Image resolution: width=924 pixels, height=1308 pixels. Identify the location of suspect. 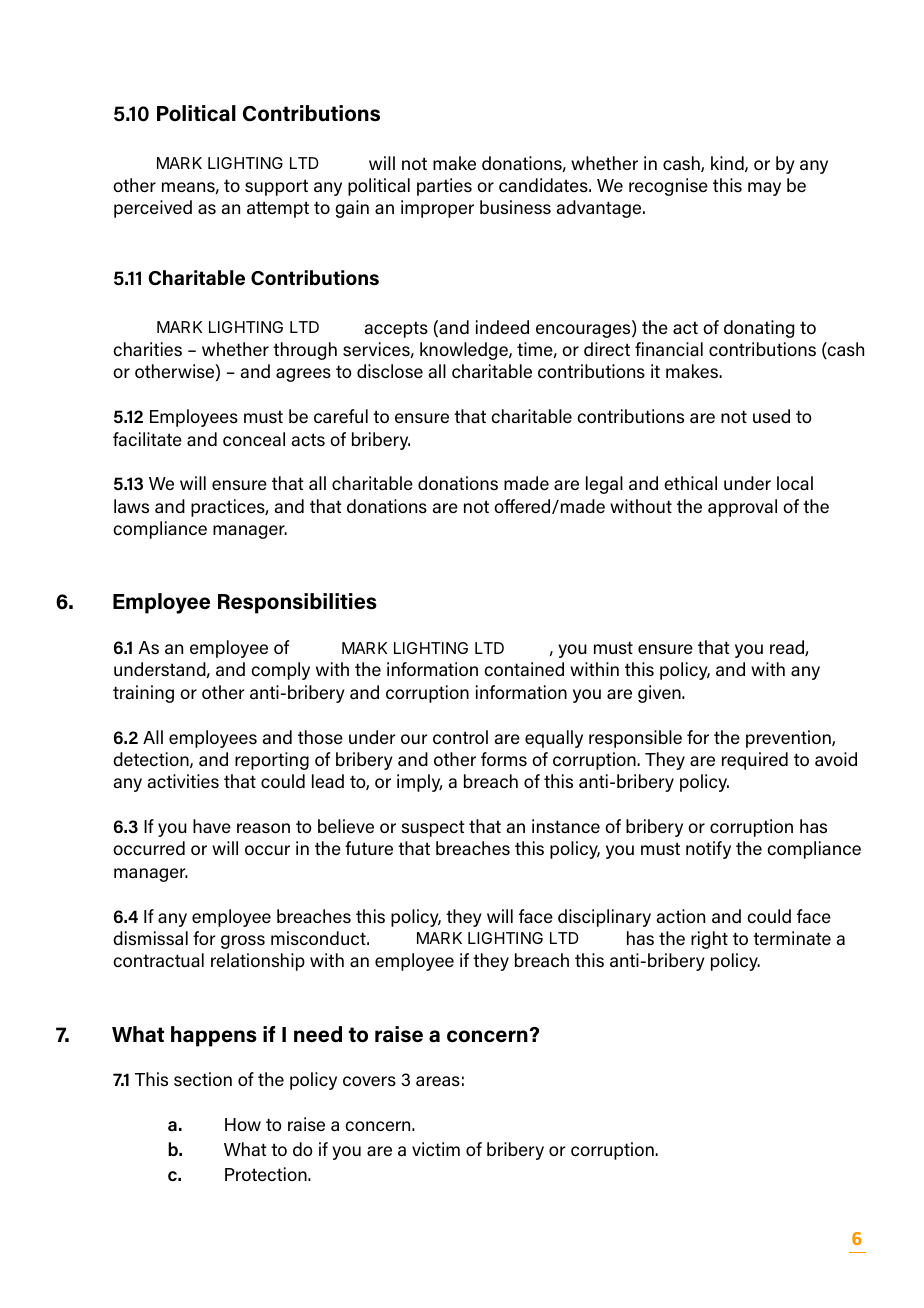
(433, 828).
